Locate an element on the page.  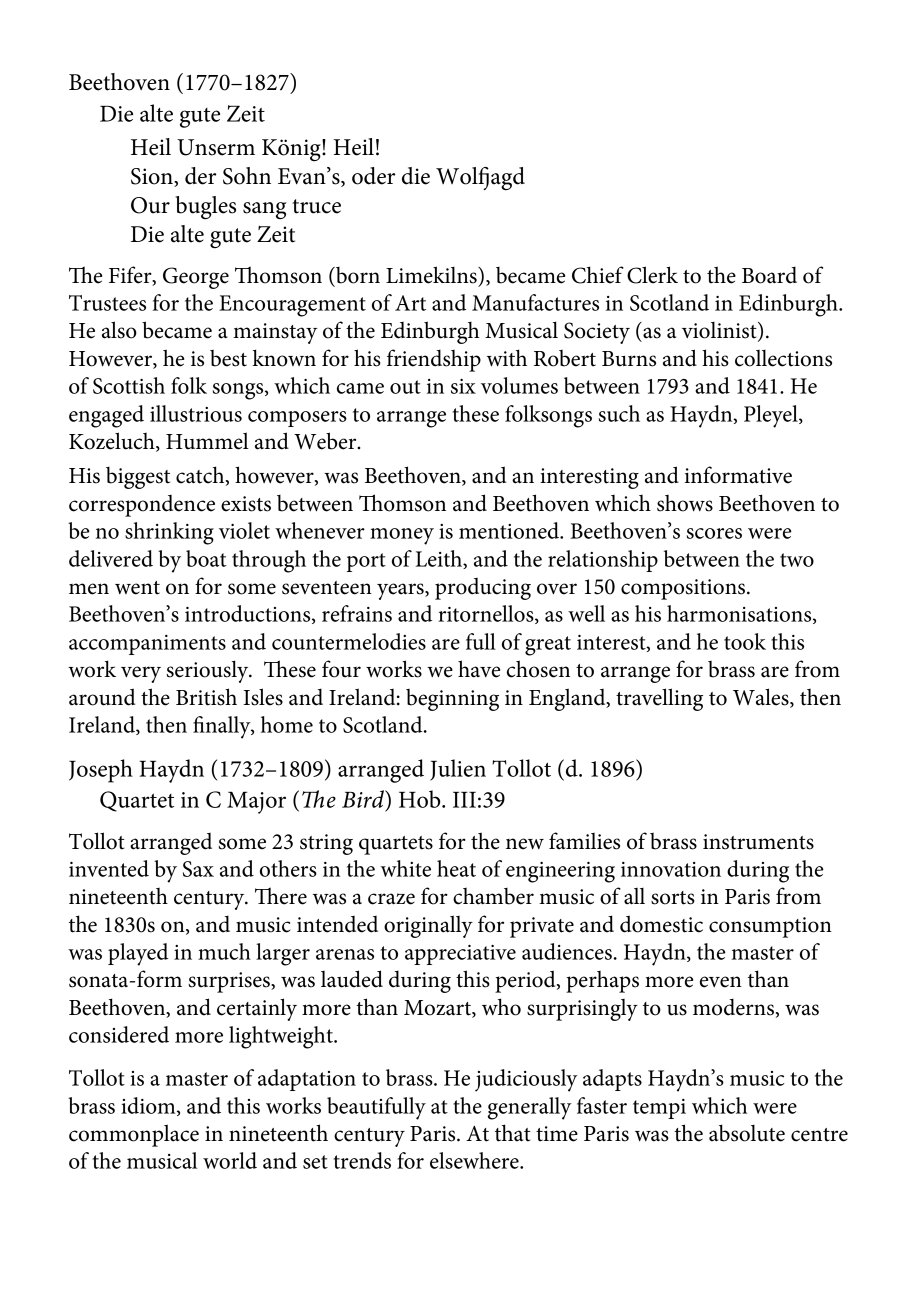
elsewhere is located at coordinates (475, 1160).
